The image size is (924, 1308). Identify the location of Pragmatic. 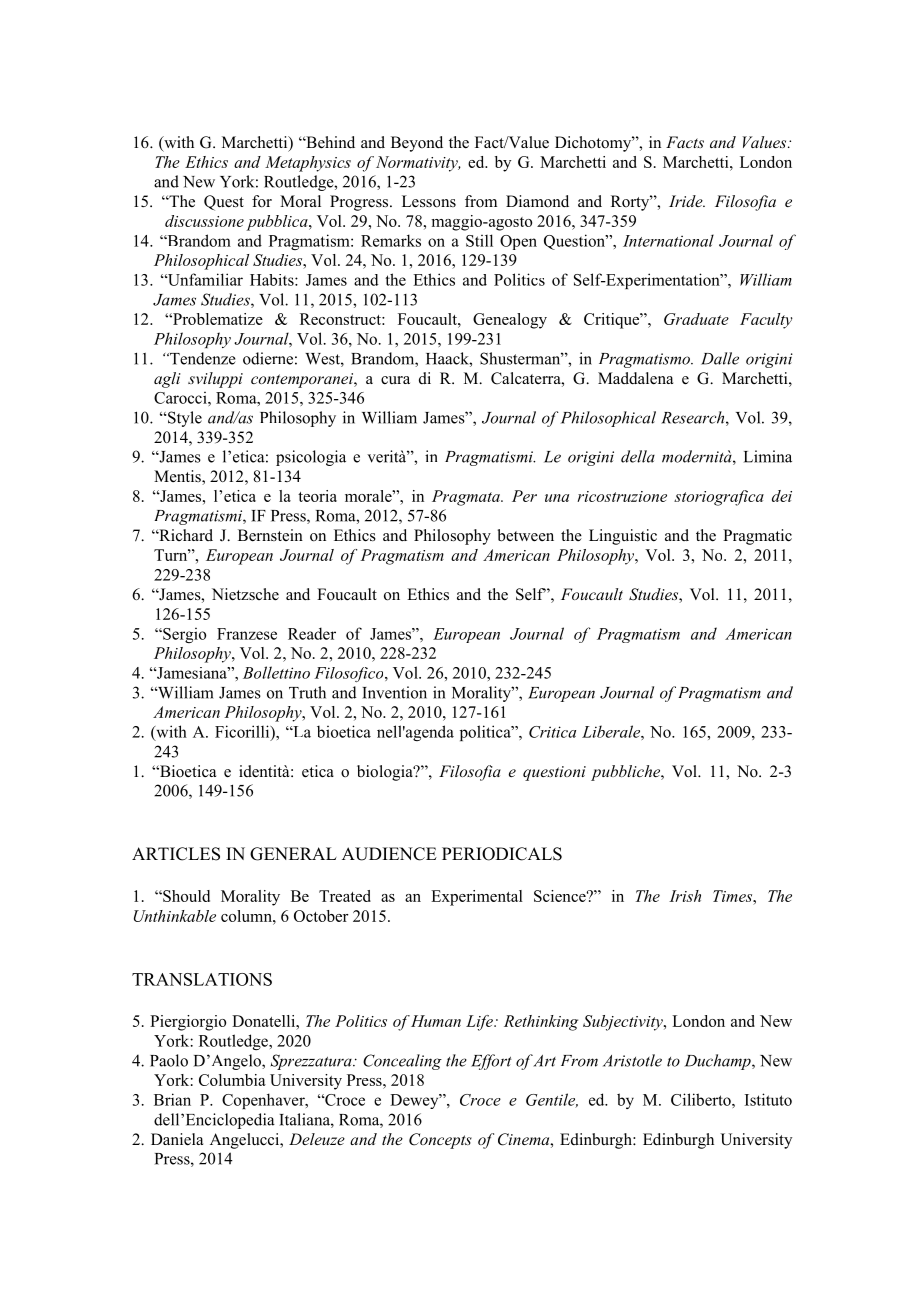
(757, 537).
